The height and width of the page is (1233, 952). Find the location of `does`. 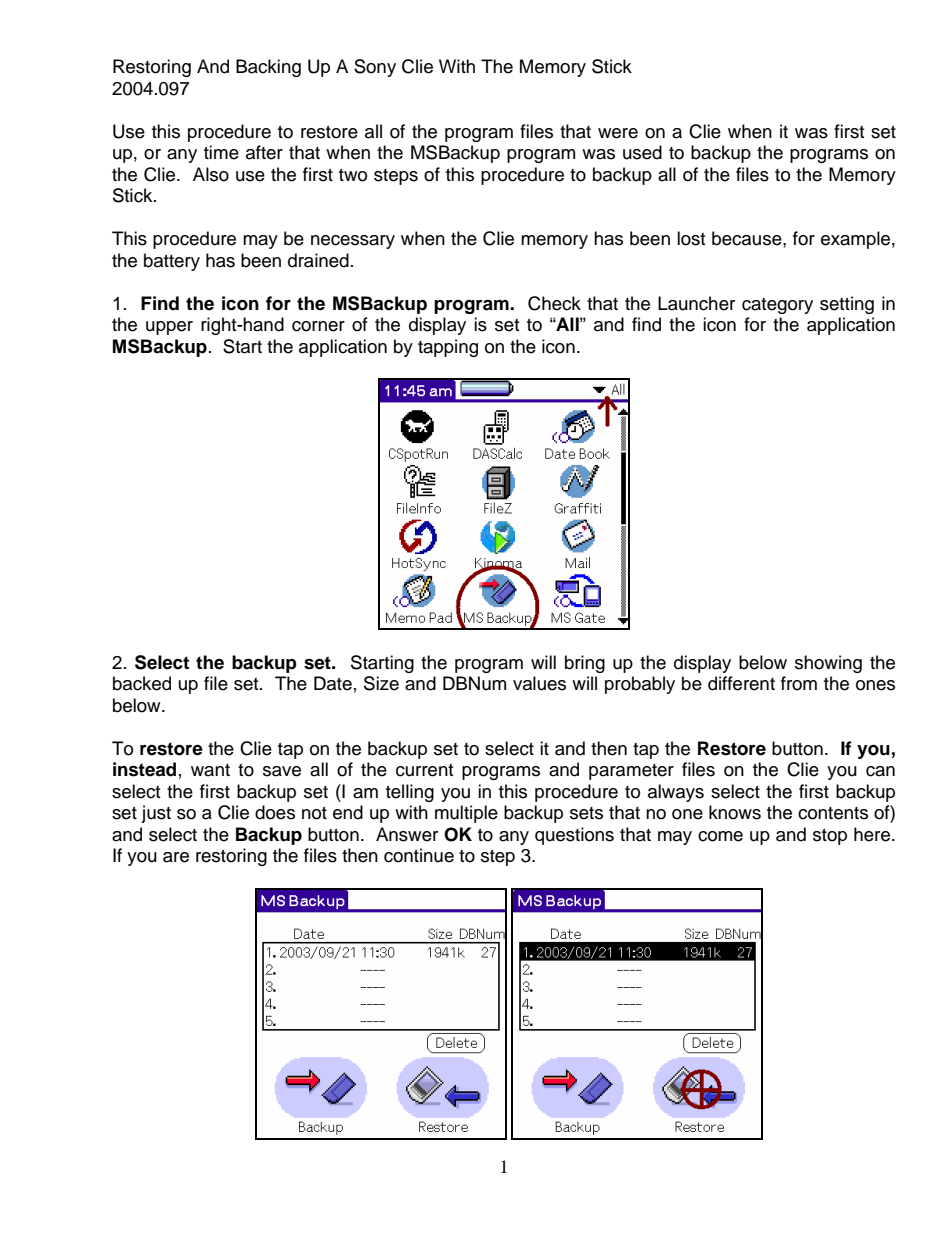

does is located at coordinates (275, 812).
